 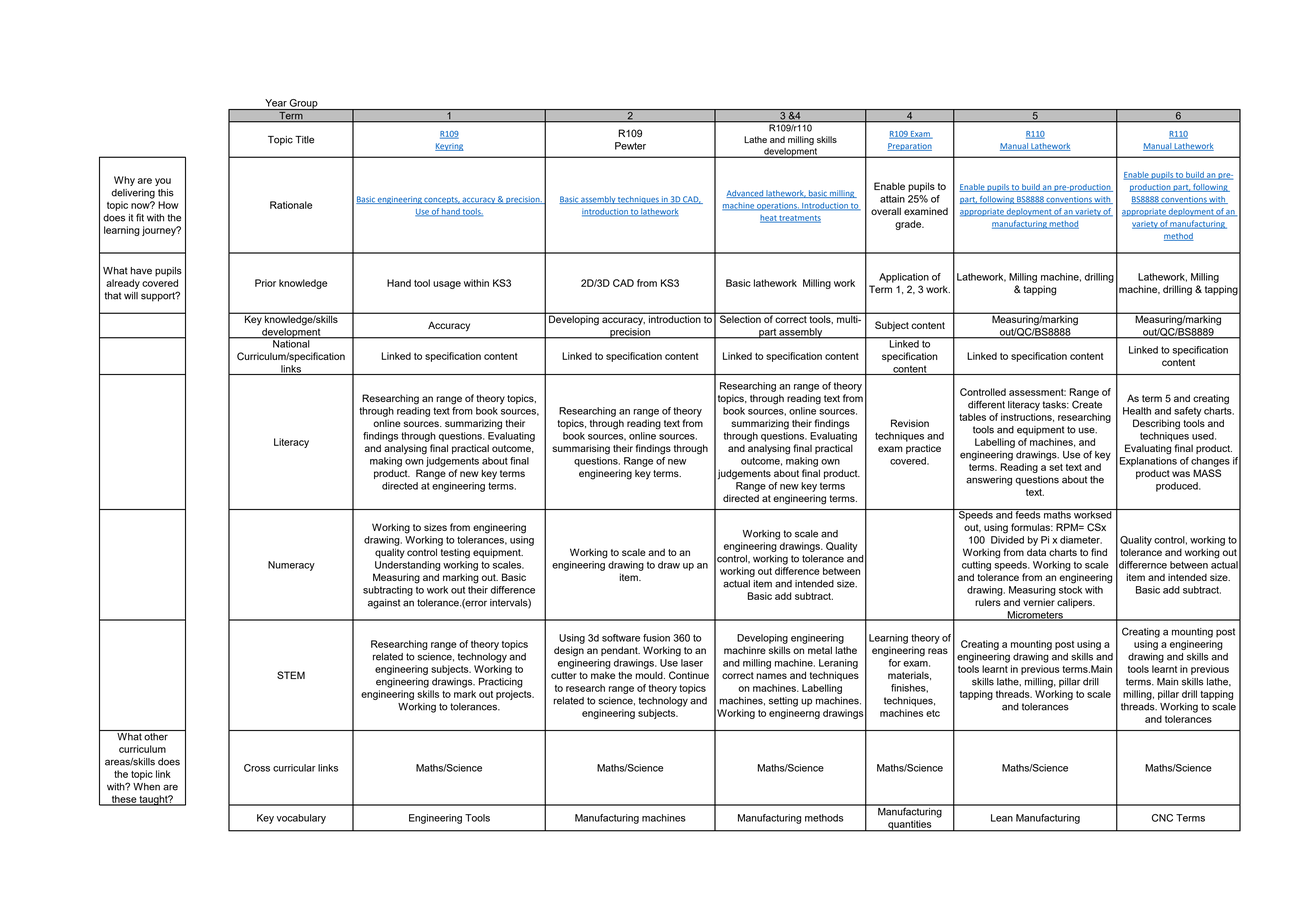 What do you see at coordinates (581, 449) in the document?
I see `summarising` at bounding box center [581, 449].
